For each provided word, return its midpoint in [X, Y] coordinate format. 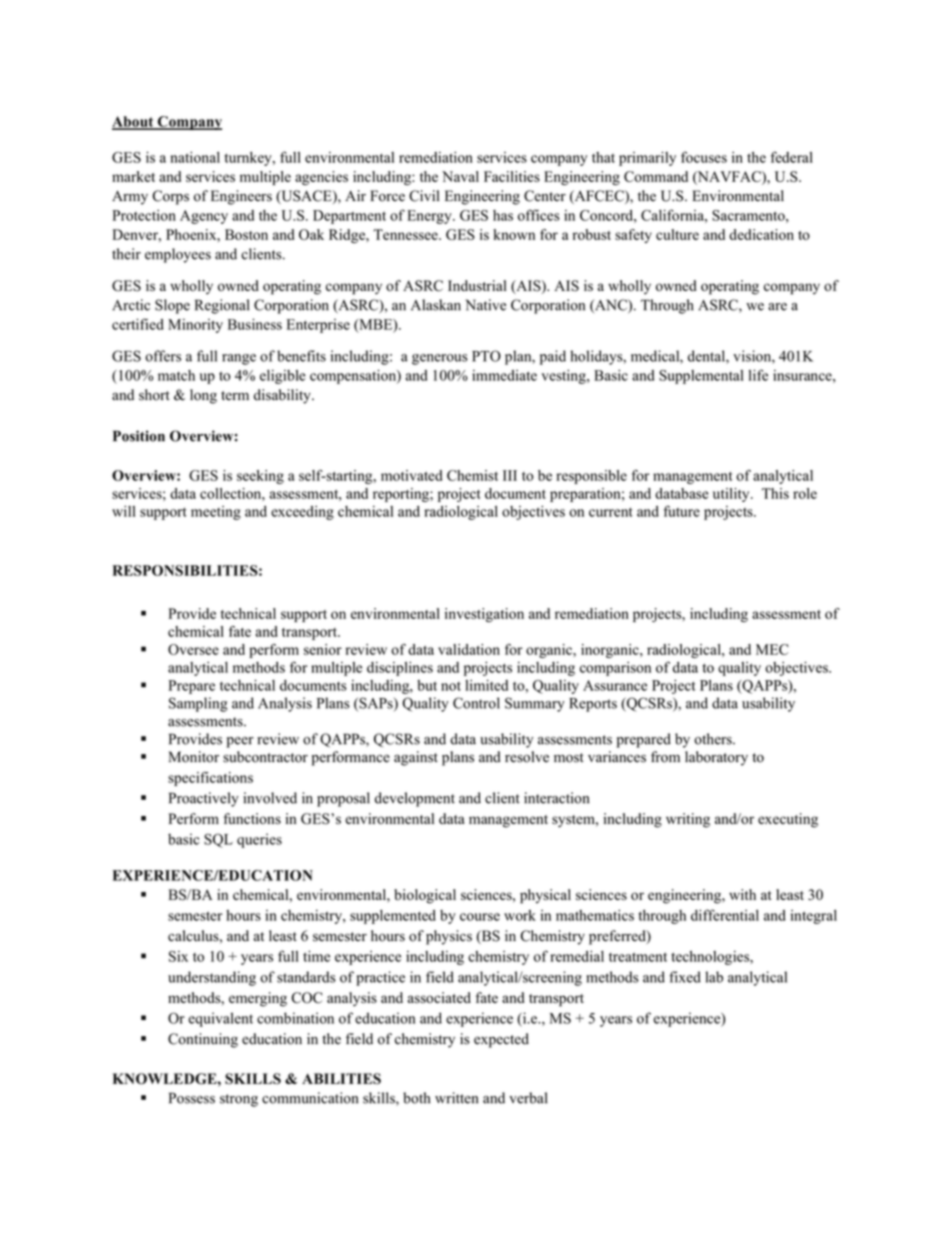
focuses [704, 157]
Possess [192, 1098]
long [203, 396]
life [758, 375]
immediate [504, 375]
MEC [772, 649]
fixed [685, 977]
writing [688, 820]
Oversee [193, 649]
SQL [218, 840]
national [195, 157]
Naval [460, 176]
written [456, 1098]
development [415, 799]
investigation [484, 615]
